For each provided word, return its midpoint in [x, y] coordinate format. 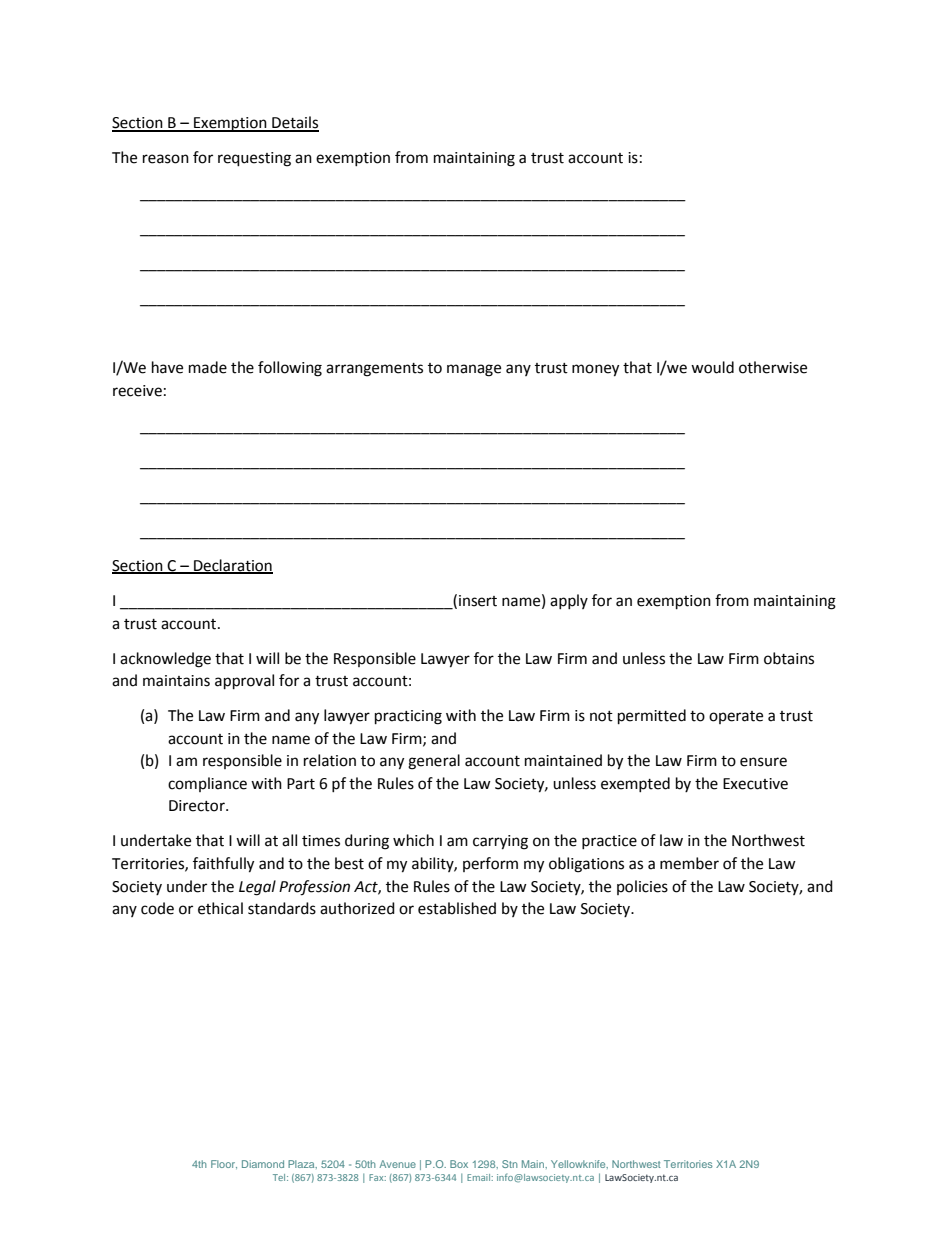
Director [198, 806]
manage [474, 370]
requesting [254, 159]
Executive [755, 784]
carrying [500, 842]
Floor [224, 1164]
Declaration [232, 566]
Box [459, 1164]
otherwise [773, 367]
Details [294, 123]
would [712, 367]
